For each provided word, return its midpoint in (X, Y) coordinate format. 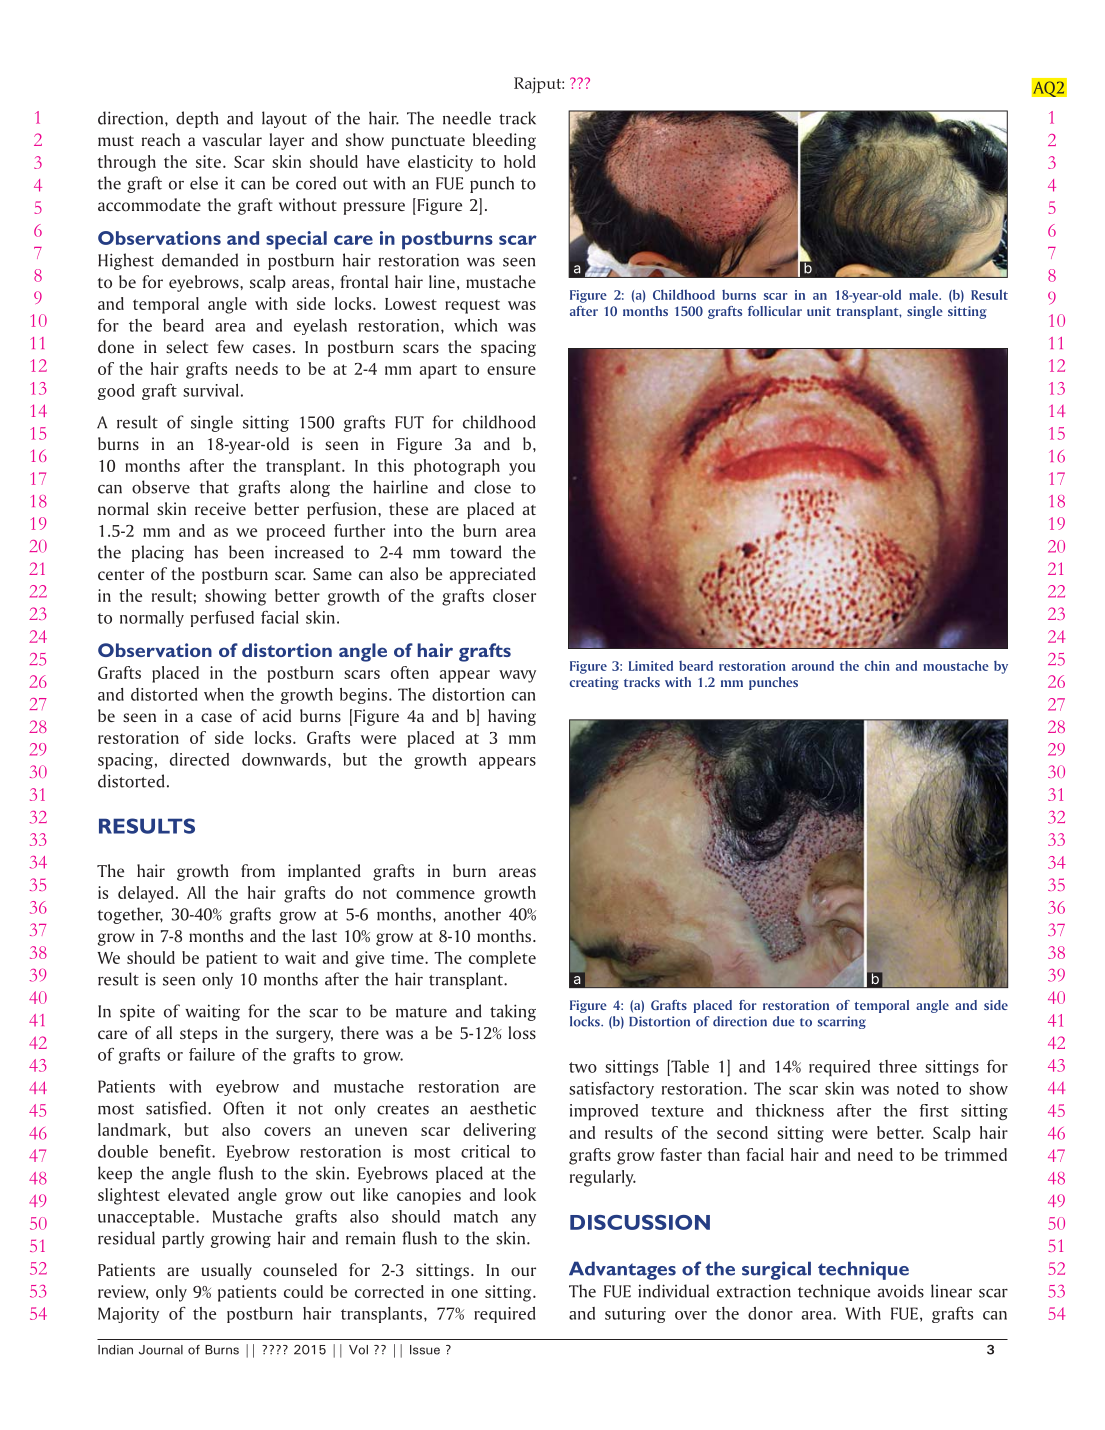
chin (877, 665)
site (208, 161)
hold (520, 161)
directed (199, 759)
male (924, 294)
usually (226, 1271)
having (512, 717)
